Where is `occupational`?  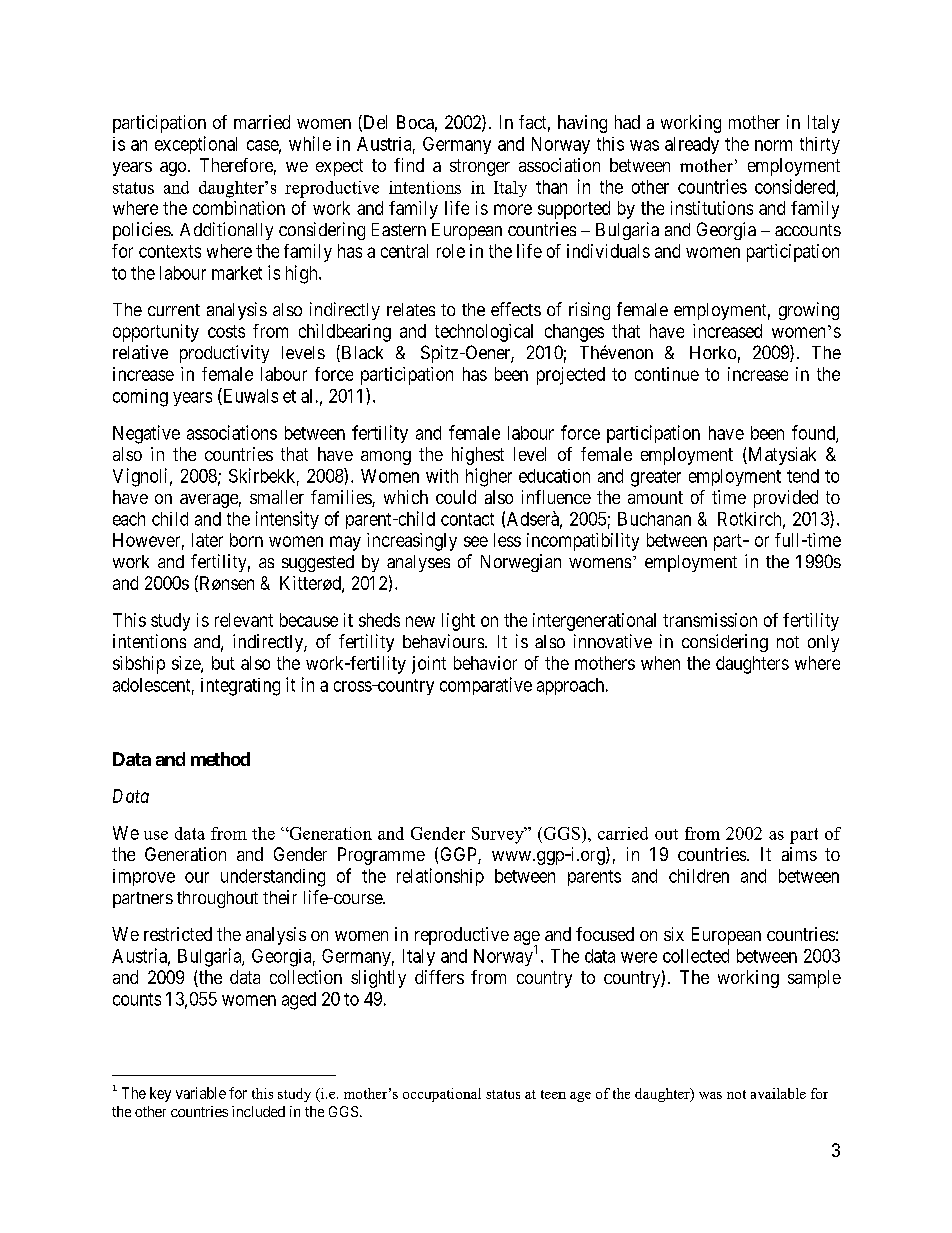 occupational is located at coordinates (442, 1095).
